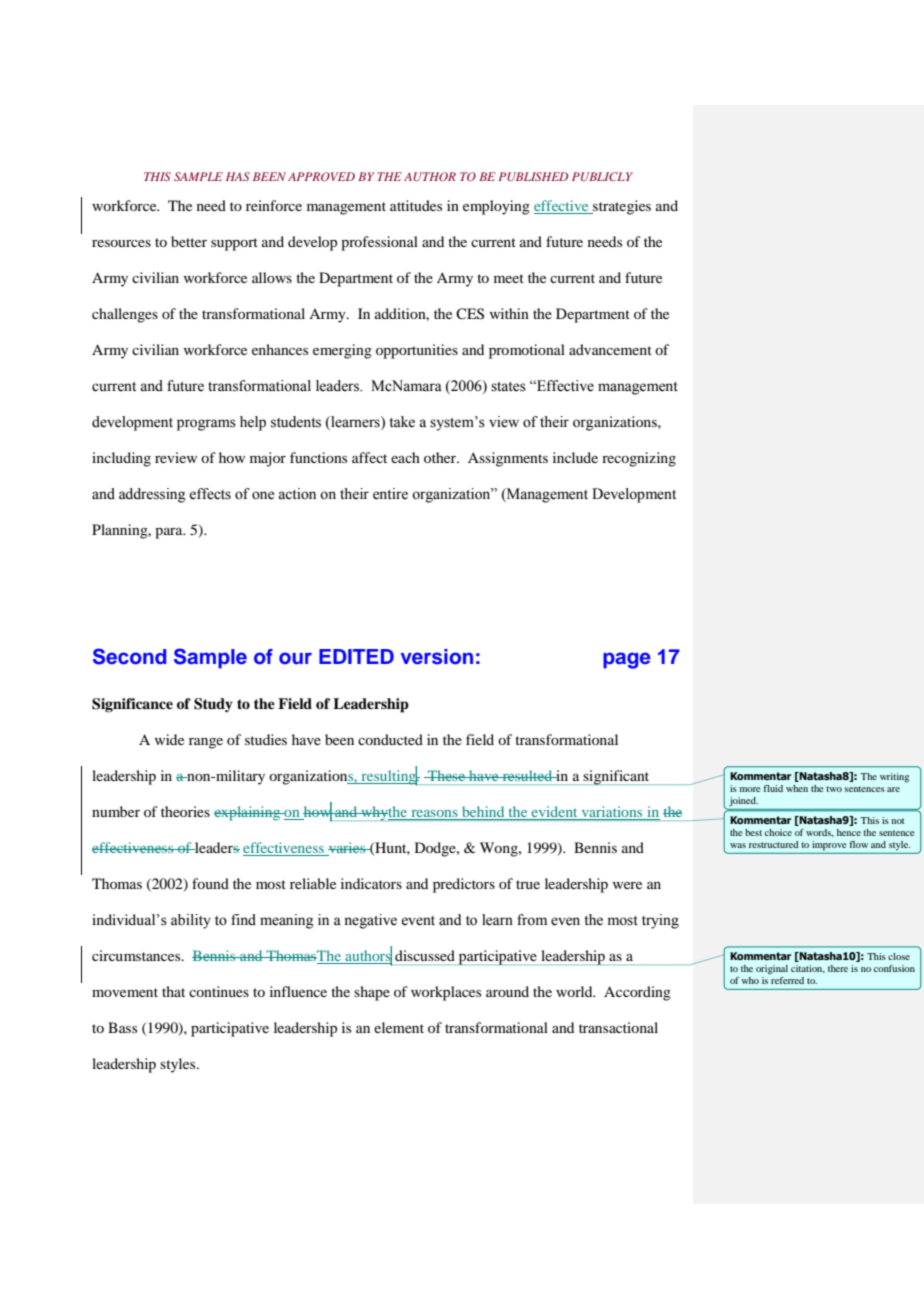 The image size is (924, 1308). What do you see at coordinates (496, 207) in the screenshot?
I see `employing` at bounding box center [496, 207].
